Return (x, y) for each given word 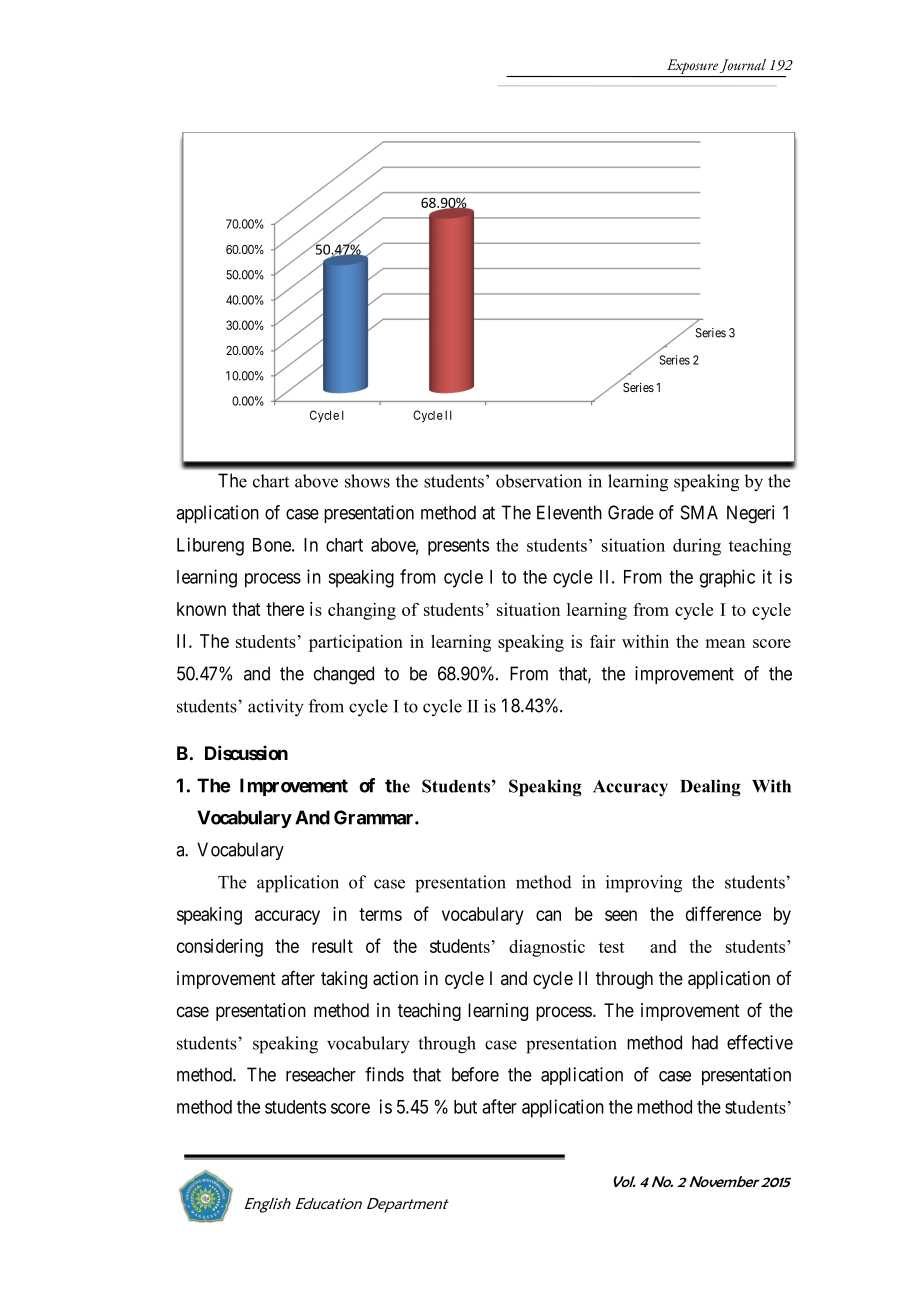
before (475, 1074)
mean (725, 643)
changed (344, 675)
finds (384, 1074)
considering (220, 948)
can (548, 915)
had (705, 1042)
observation (539, 481)
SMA (699, 512)
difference (723, 913)
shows (367, 481)
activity (276, 708)
